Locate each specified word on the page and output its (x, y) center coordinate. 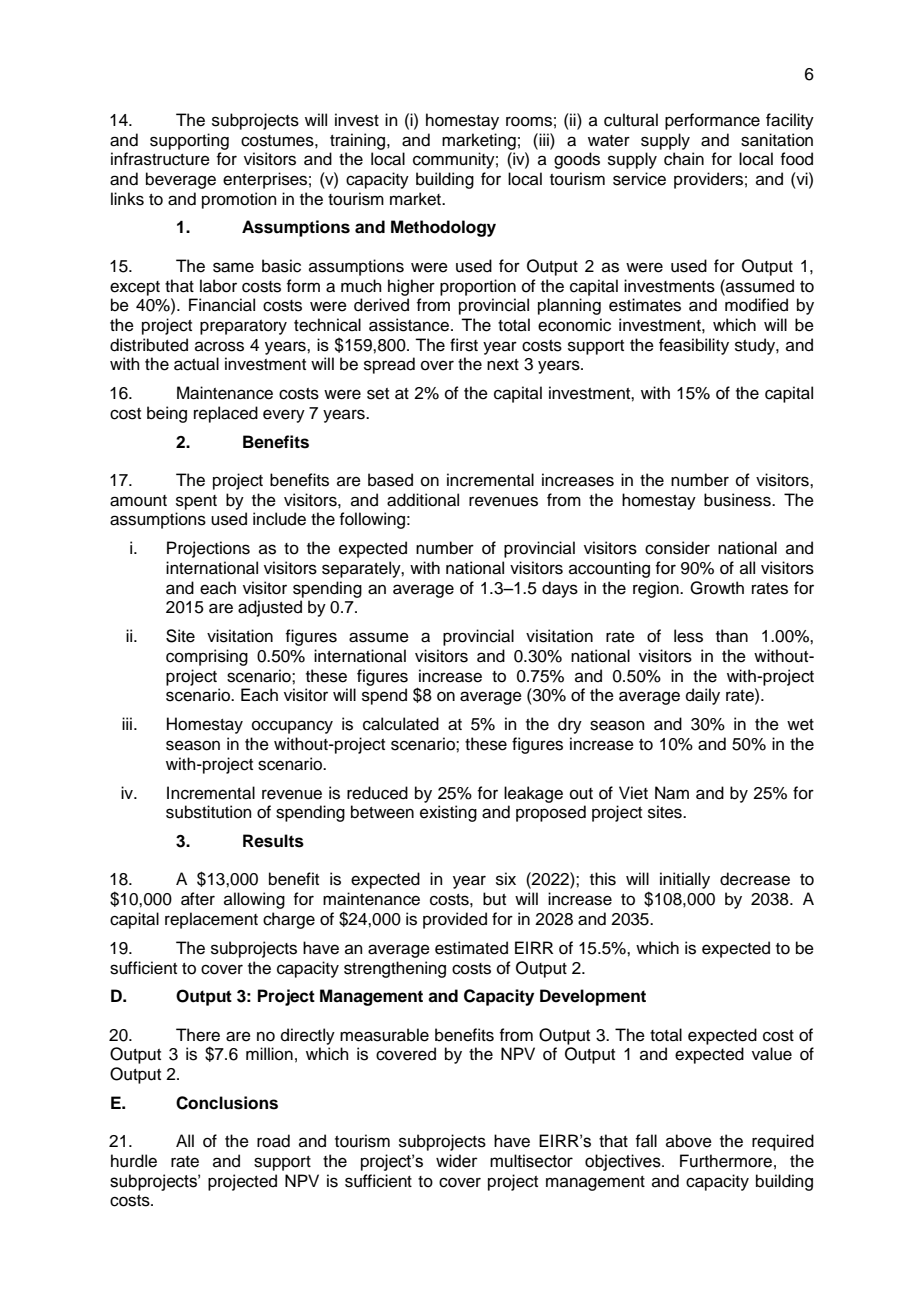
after (198, 899)
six (506, 879)
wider (457, 1161)
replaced (226, 414)
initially (685, 880)
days (560, 589)
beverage (181, 180)
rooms (529, 121)
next (503, 365)
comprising (207, 657)
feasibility (694, 346)
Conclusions (227, 1103)
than (732, 636)
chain (684, 159)
